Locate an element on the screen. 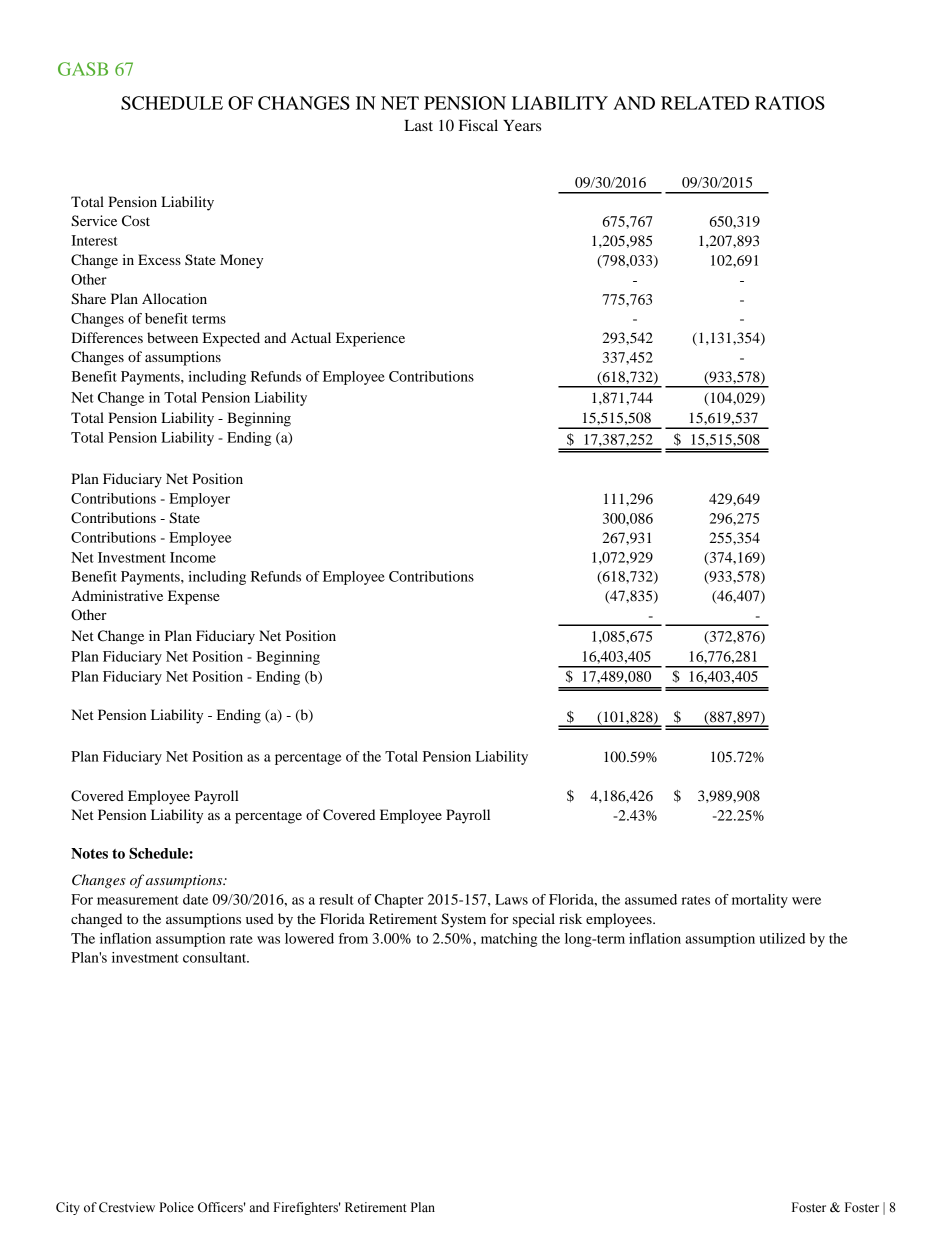 The width and height of the screenshot is (952, 1233). Income is located at coordinates (193, 557).
